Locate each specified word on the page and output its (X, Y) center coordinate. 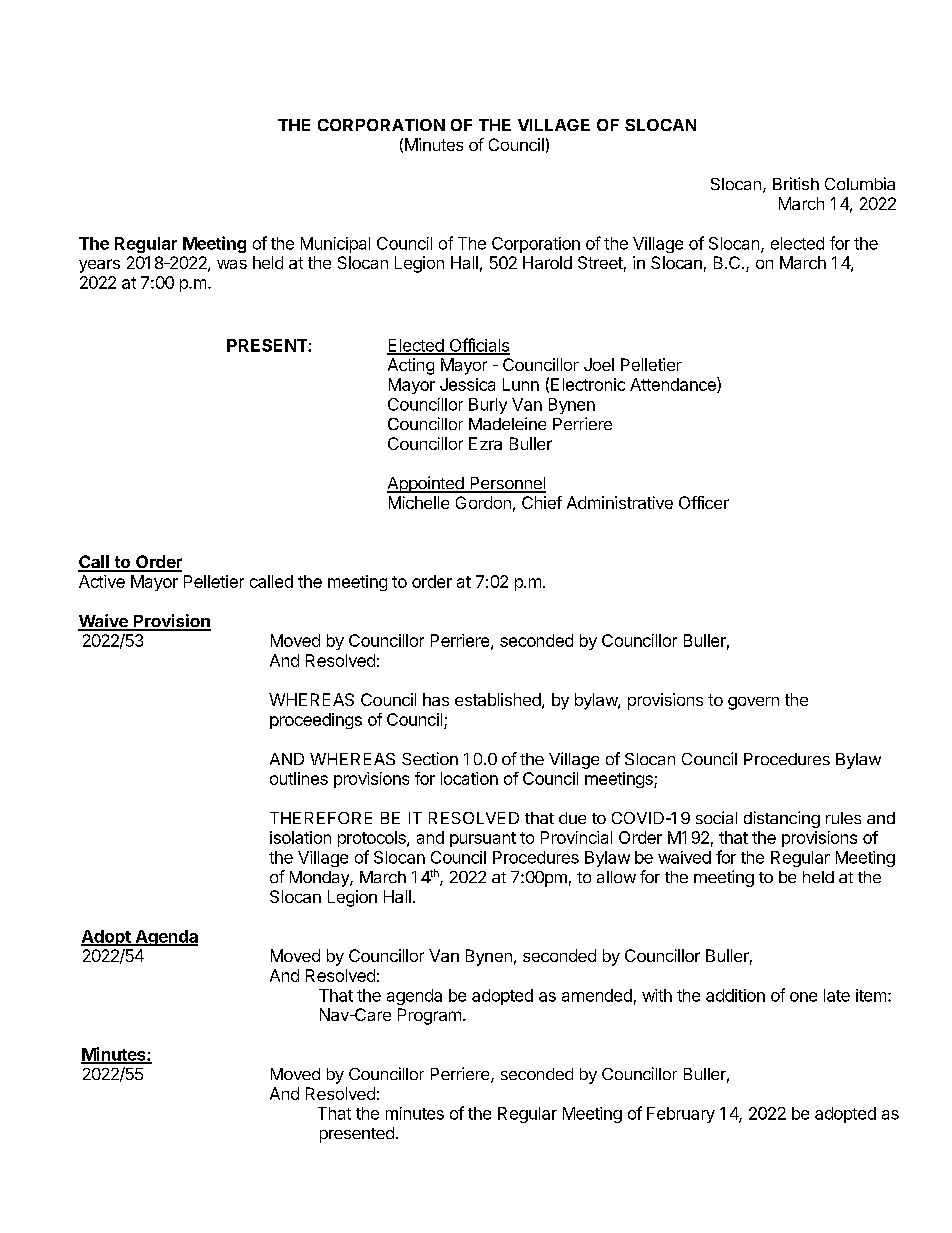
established (498, 699)
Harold (547, 262)
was (232, 264)
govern (753, 703)
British (796, 183)
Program (429, 1016)
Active (102, 581)
